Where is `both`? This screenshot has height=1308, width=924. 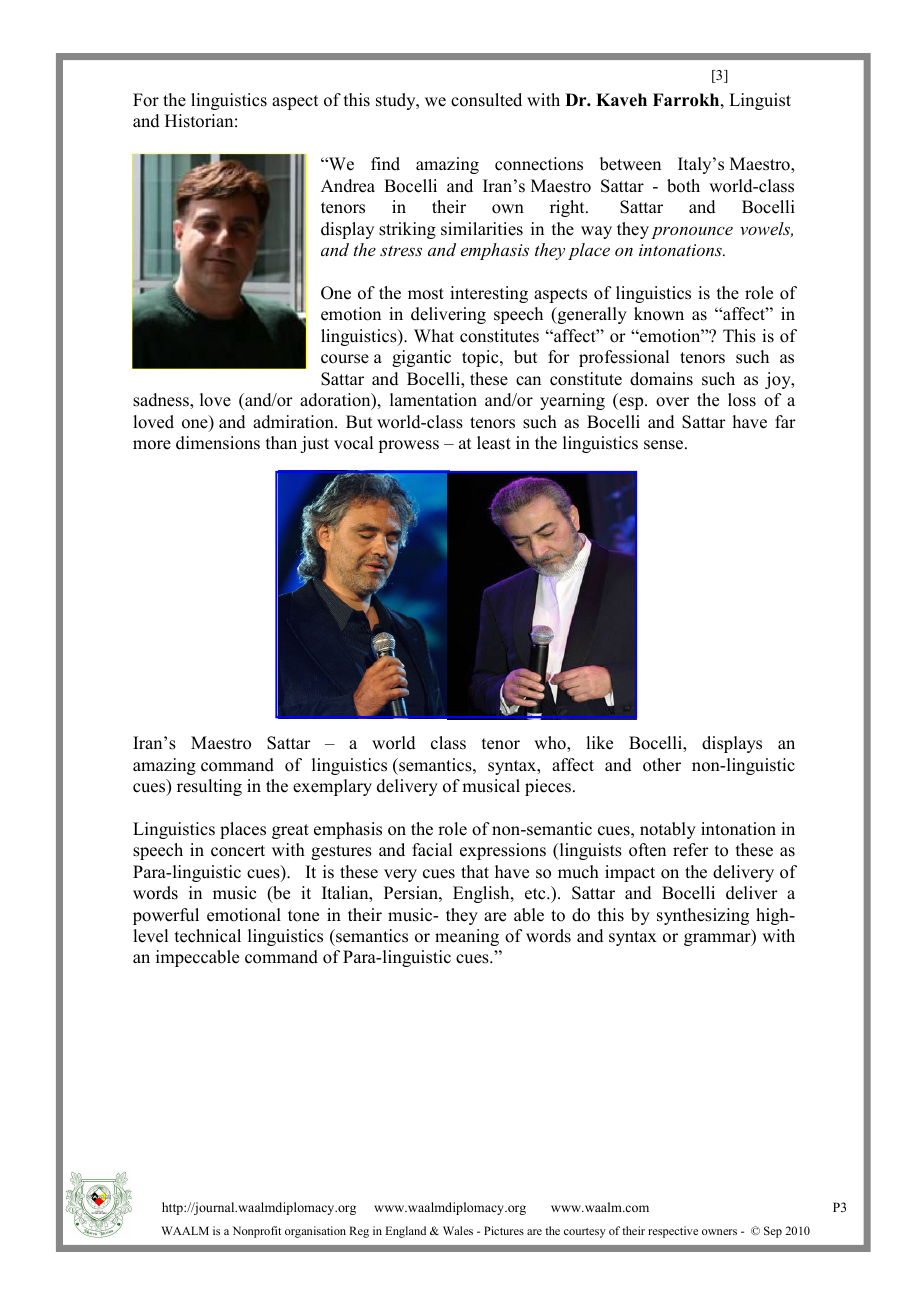
both is located at coordinates (683, 186).
